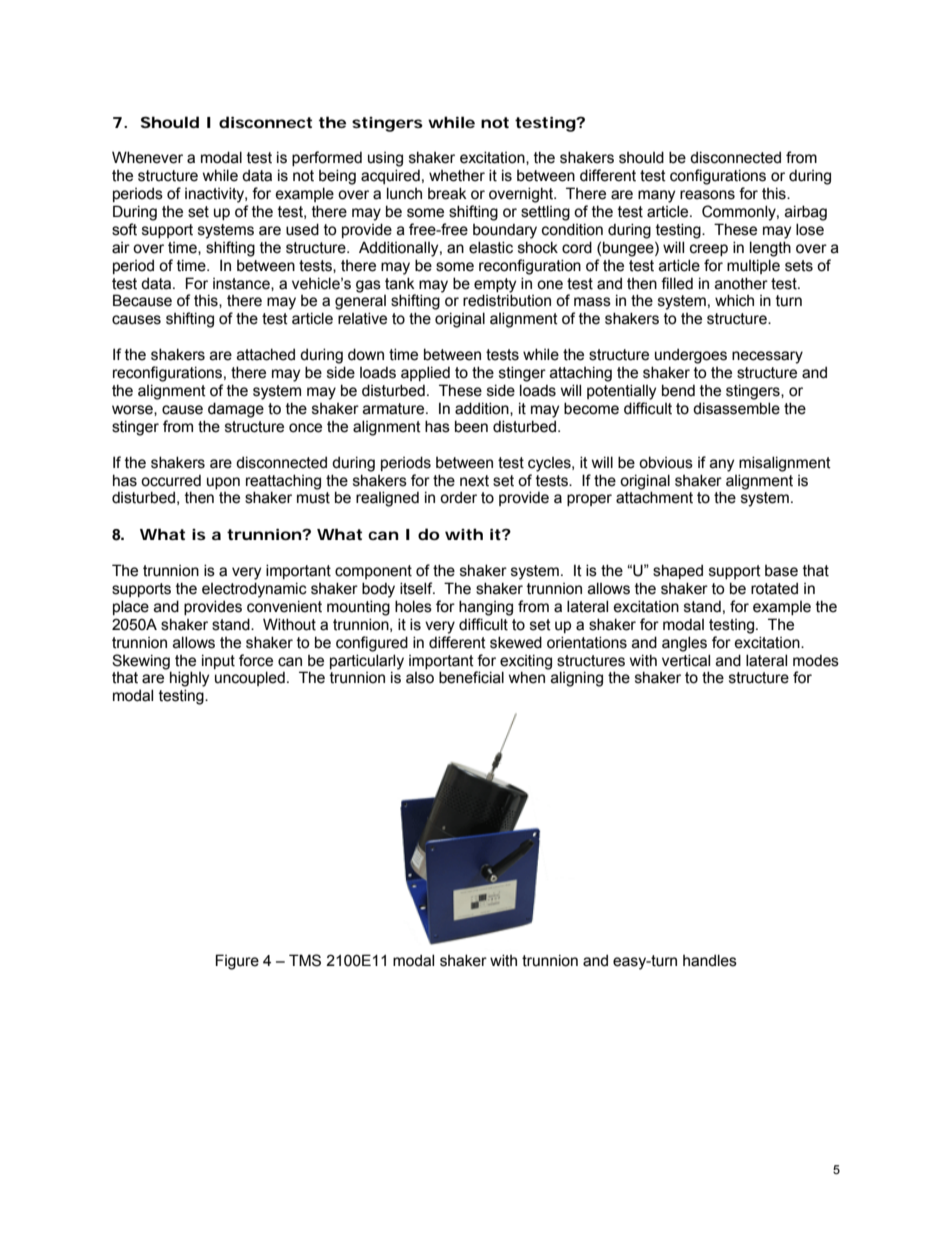 This screenshot has height=1233, width=952. Describe the element at coordinates (305, 960) in the screenshot. I see `TMS` at that location.
